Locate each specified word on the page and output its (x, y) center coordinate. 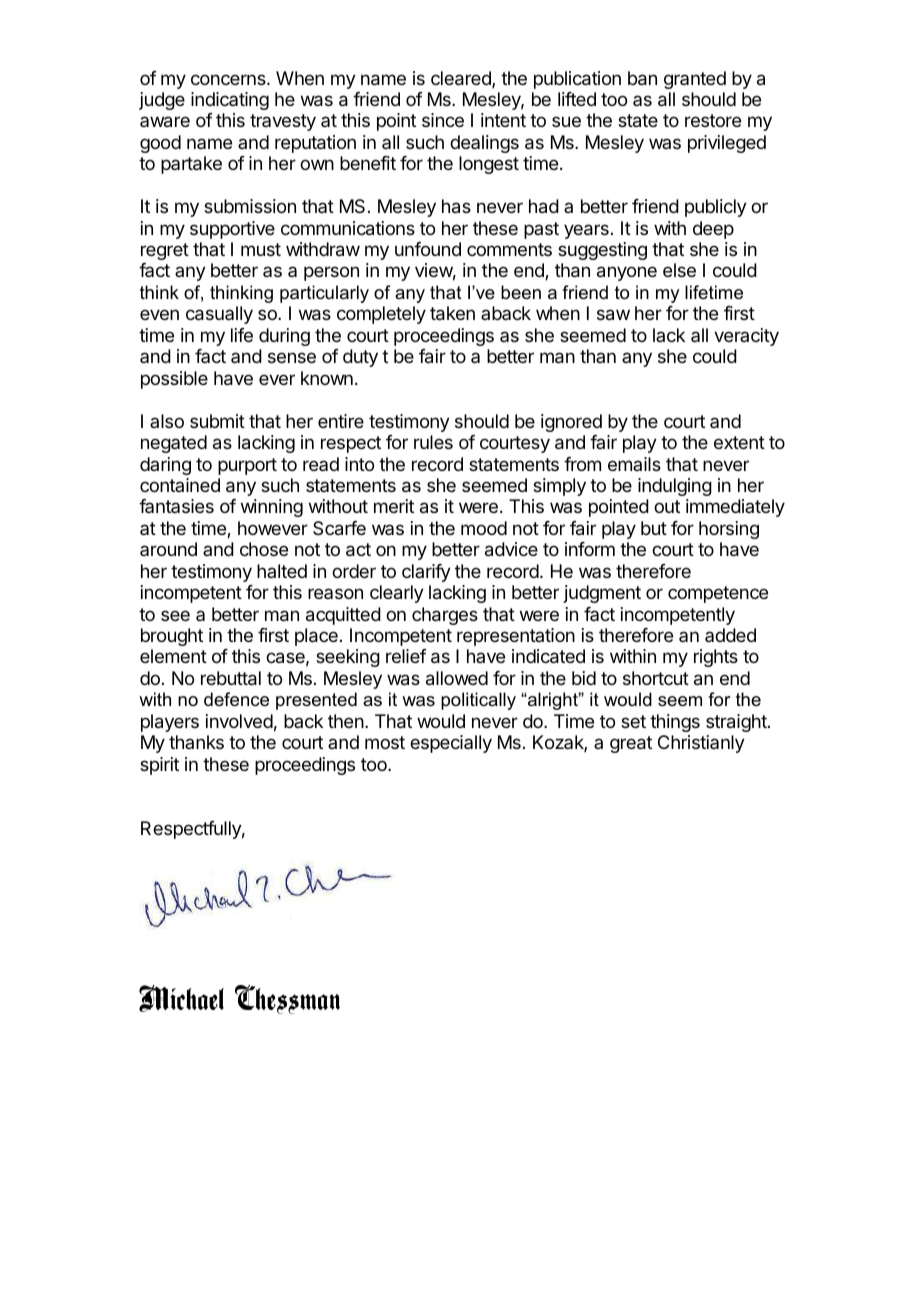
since (443, 120)
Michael (181, 998)
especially (451, 744)
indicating (230, 101)
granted (695, 80)
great (631, 744)
